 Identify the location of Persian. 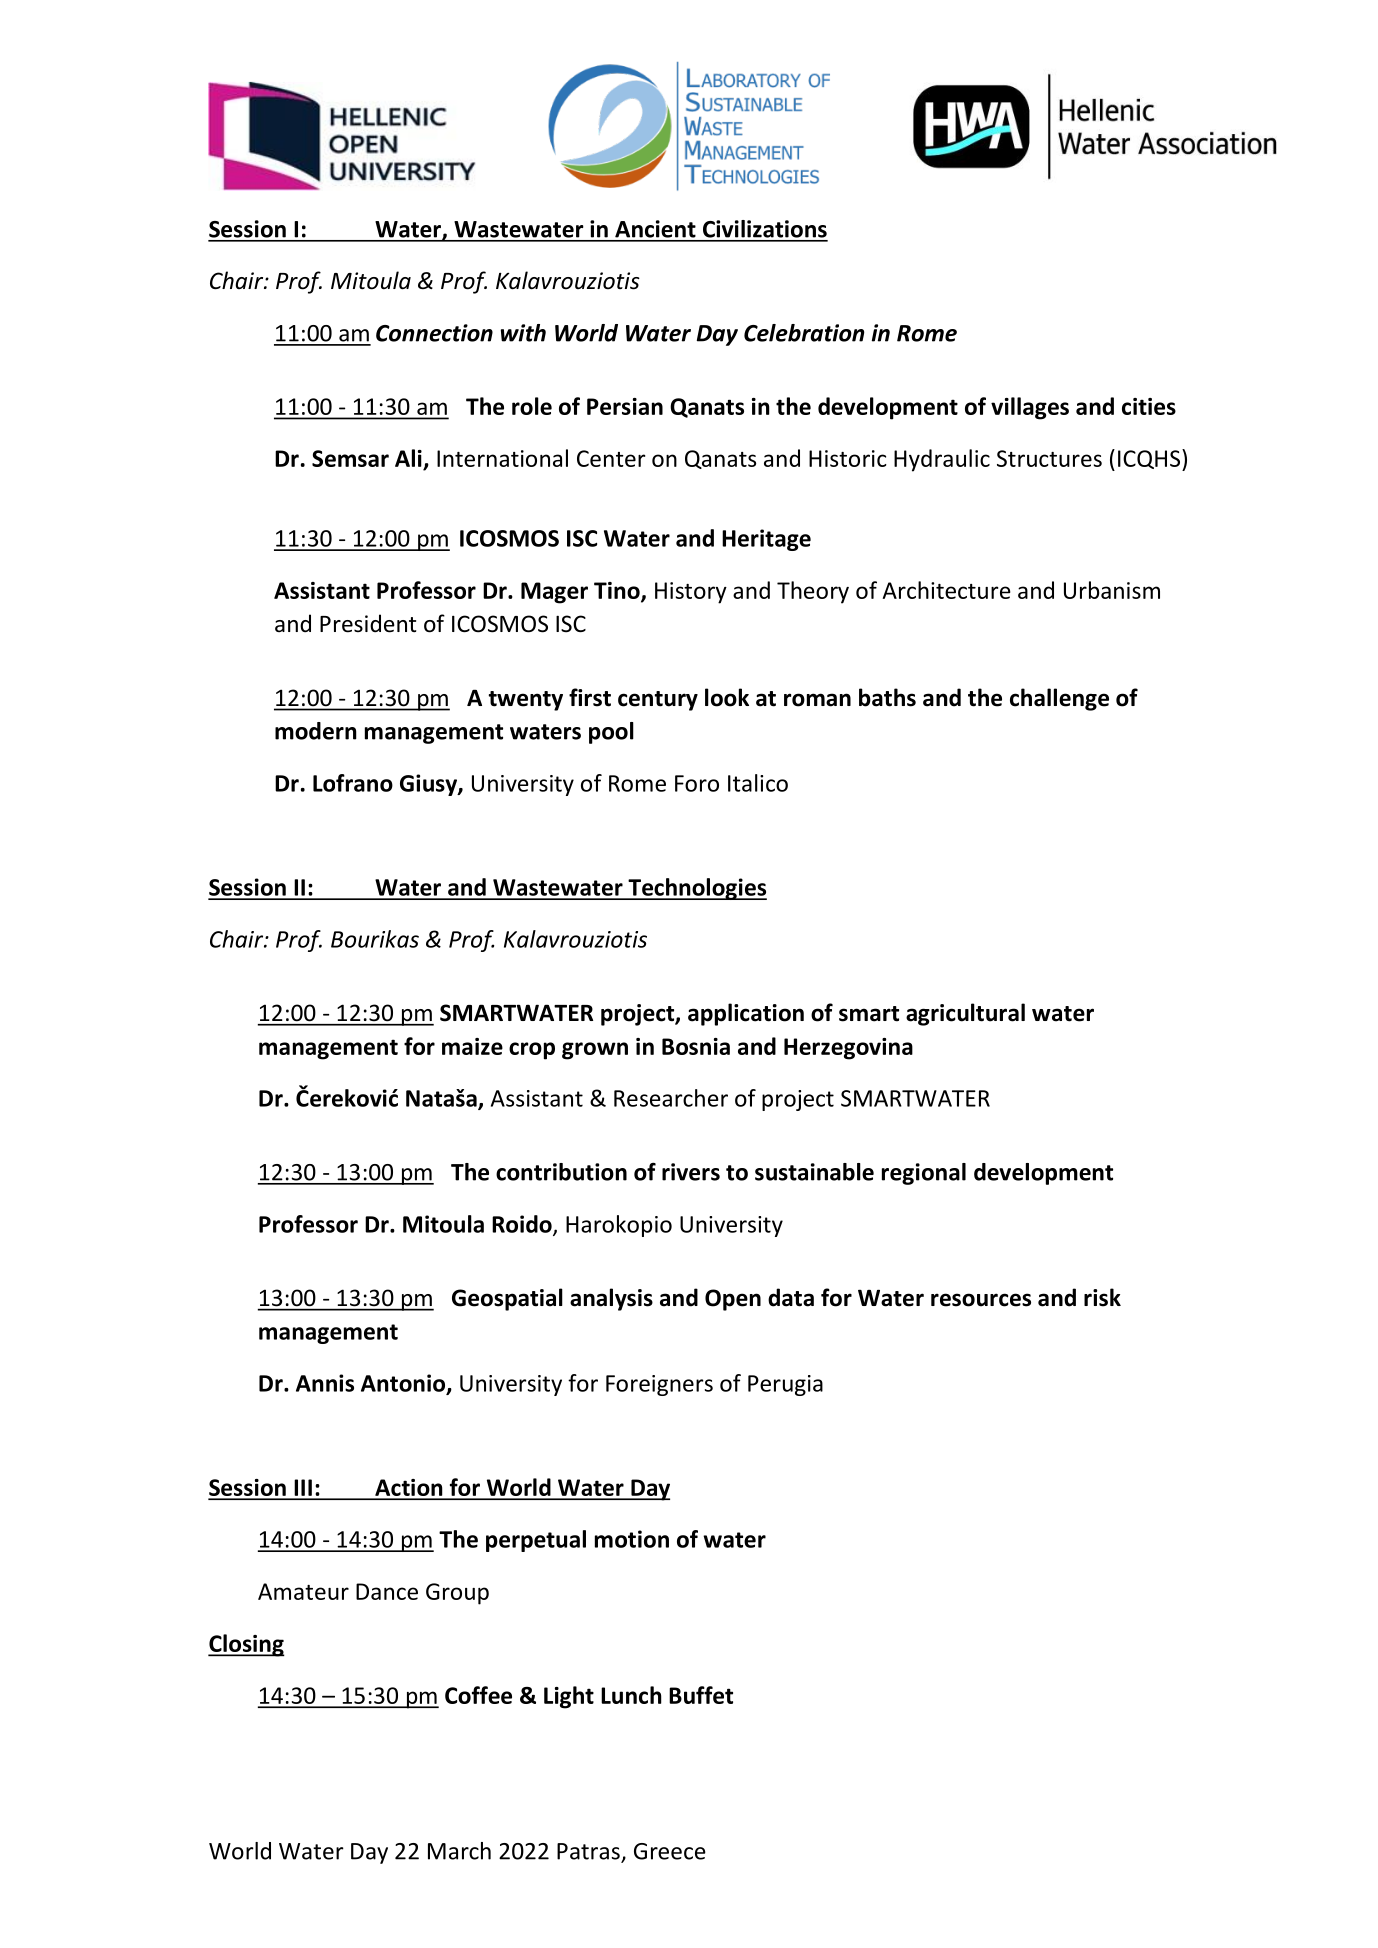
(625, 406).
